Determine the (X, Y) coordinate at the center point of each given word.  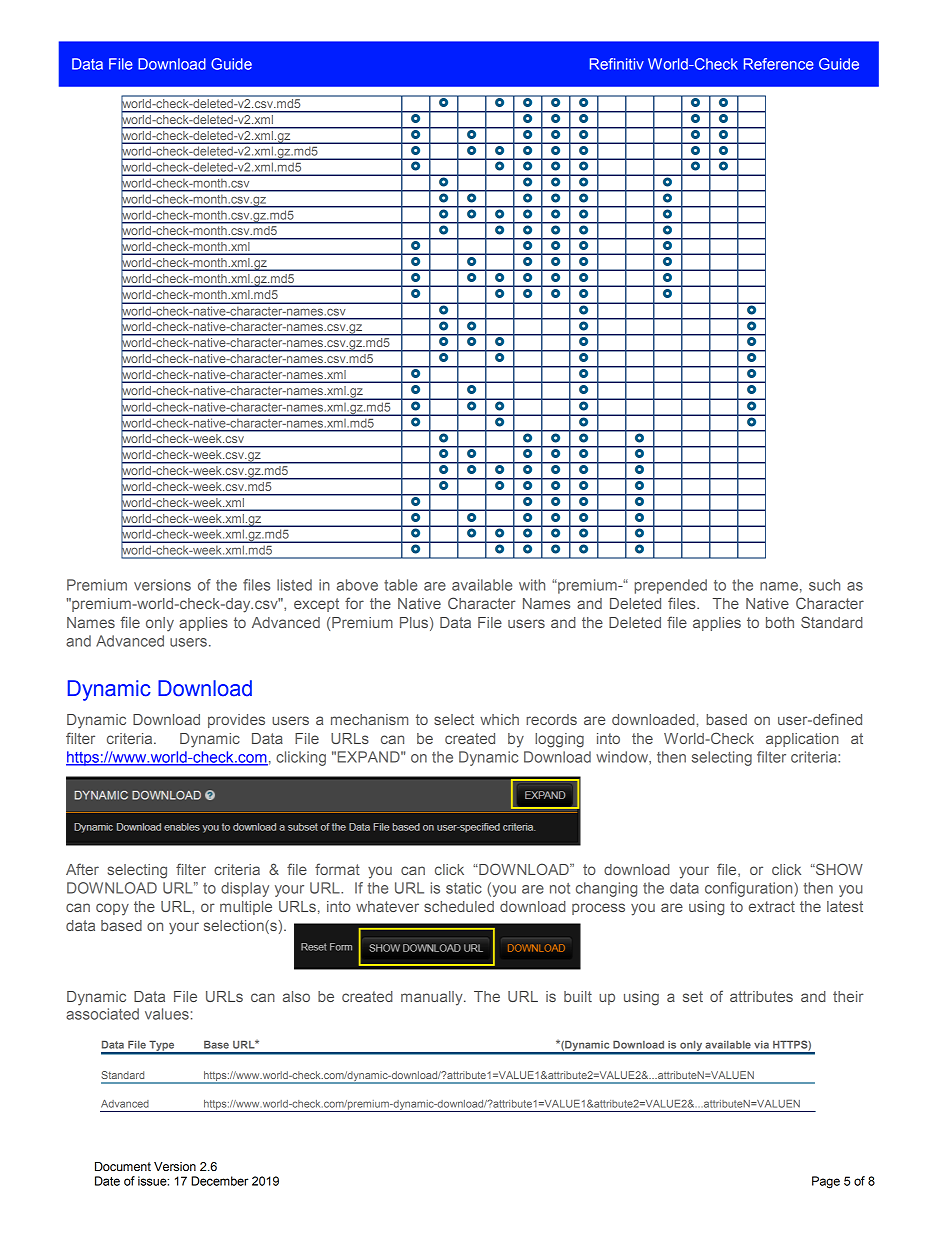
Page (826, 1182)
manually (433, 998)
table (400, 585)
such (824, 585)
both (780, 622)
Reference (779, 64)
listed (294, 585)
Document (123, 1166)
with (532, 585)
